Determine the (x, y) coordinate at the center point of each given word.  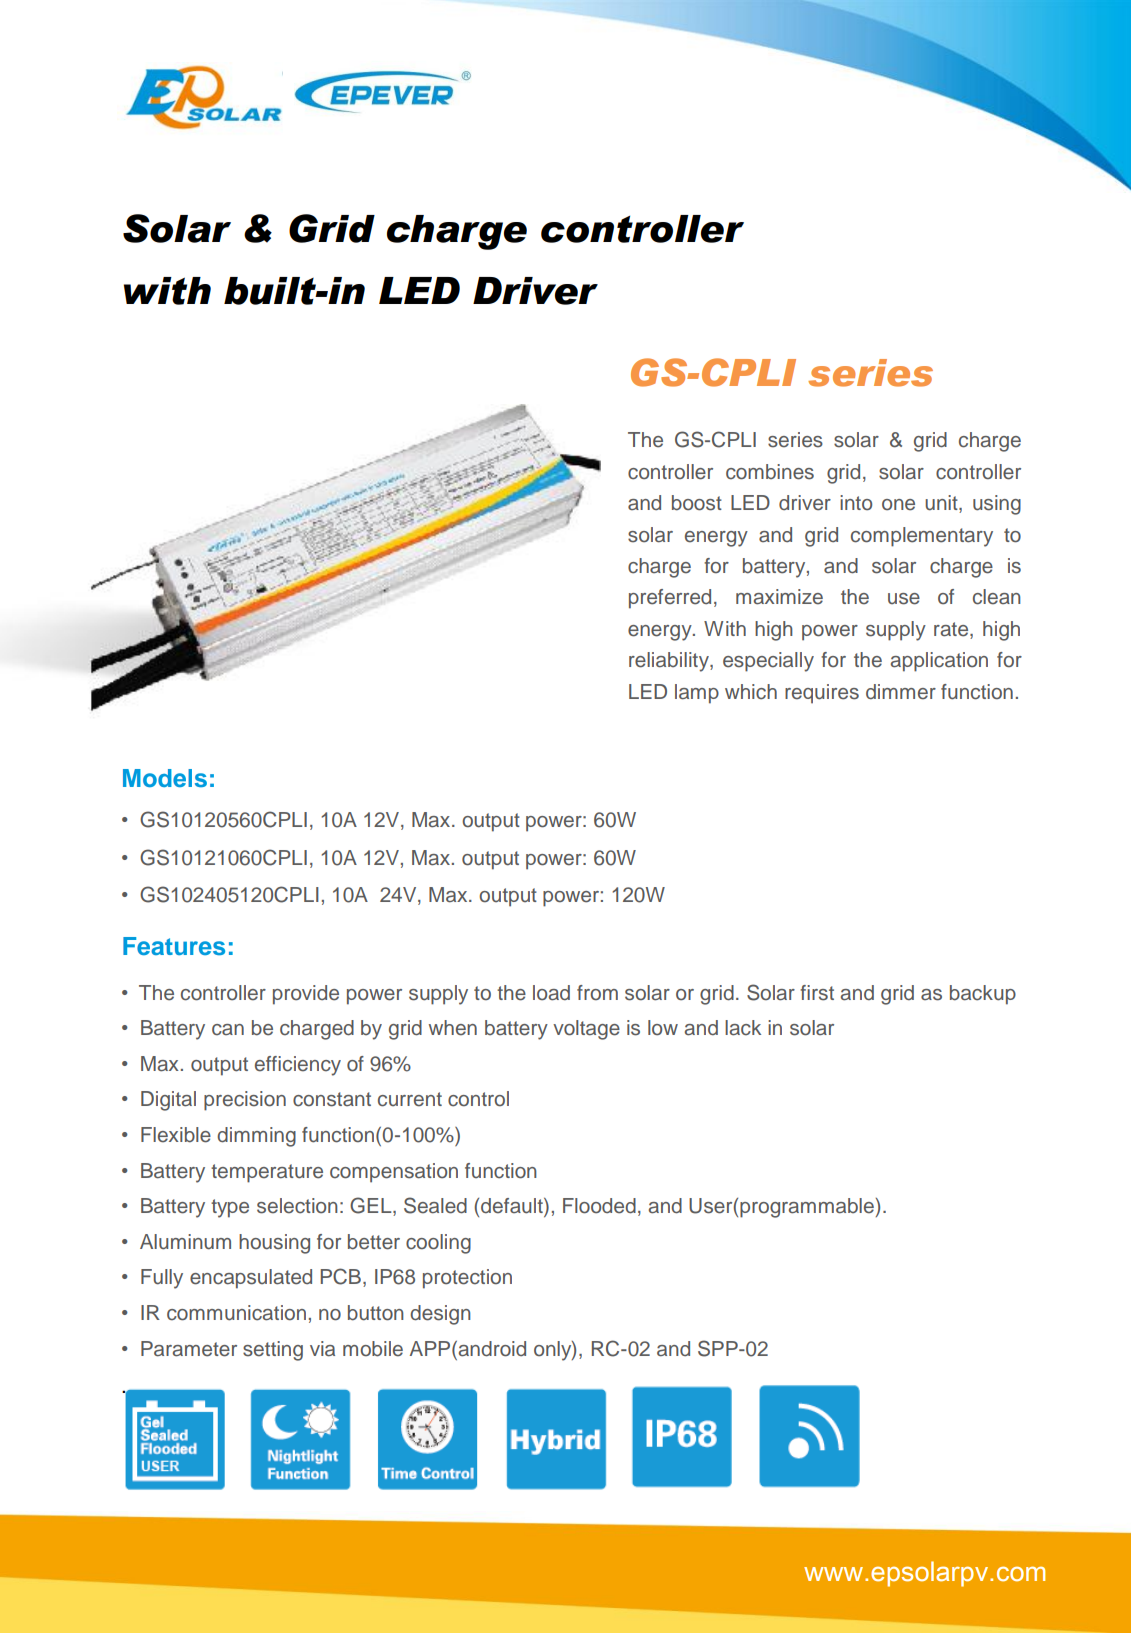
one (898, 505)
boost (697, 503)
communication (236, 1313)
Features (174, 946)
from (597, 992)
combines (770, 472)
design (440, 1315)
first (817, 993)
